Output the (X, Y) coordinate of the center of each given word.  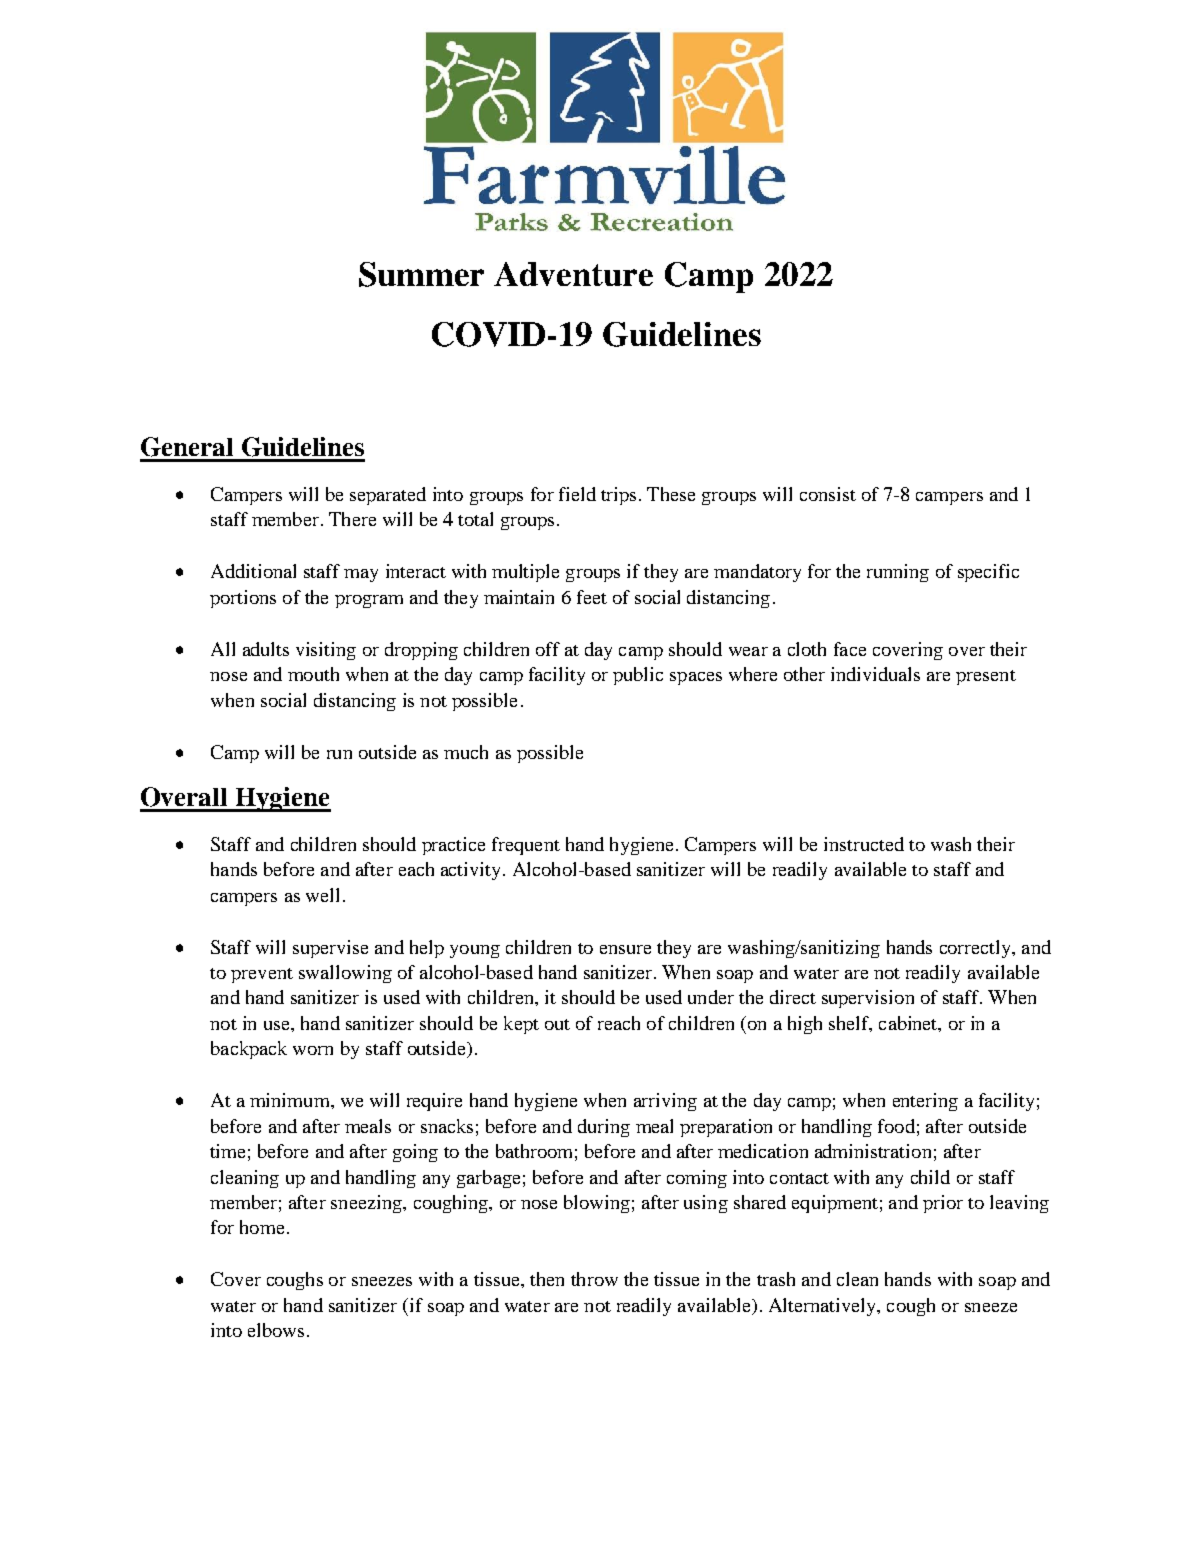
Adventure (573, 274)
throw (594, 1279)
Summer (421, 274)
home (262, 1227)
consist (828, 494)
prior (943, 1204)
